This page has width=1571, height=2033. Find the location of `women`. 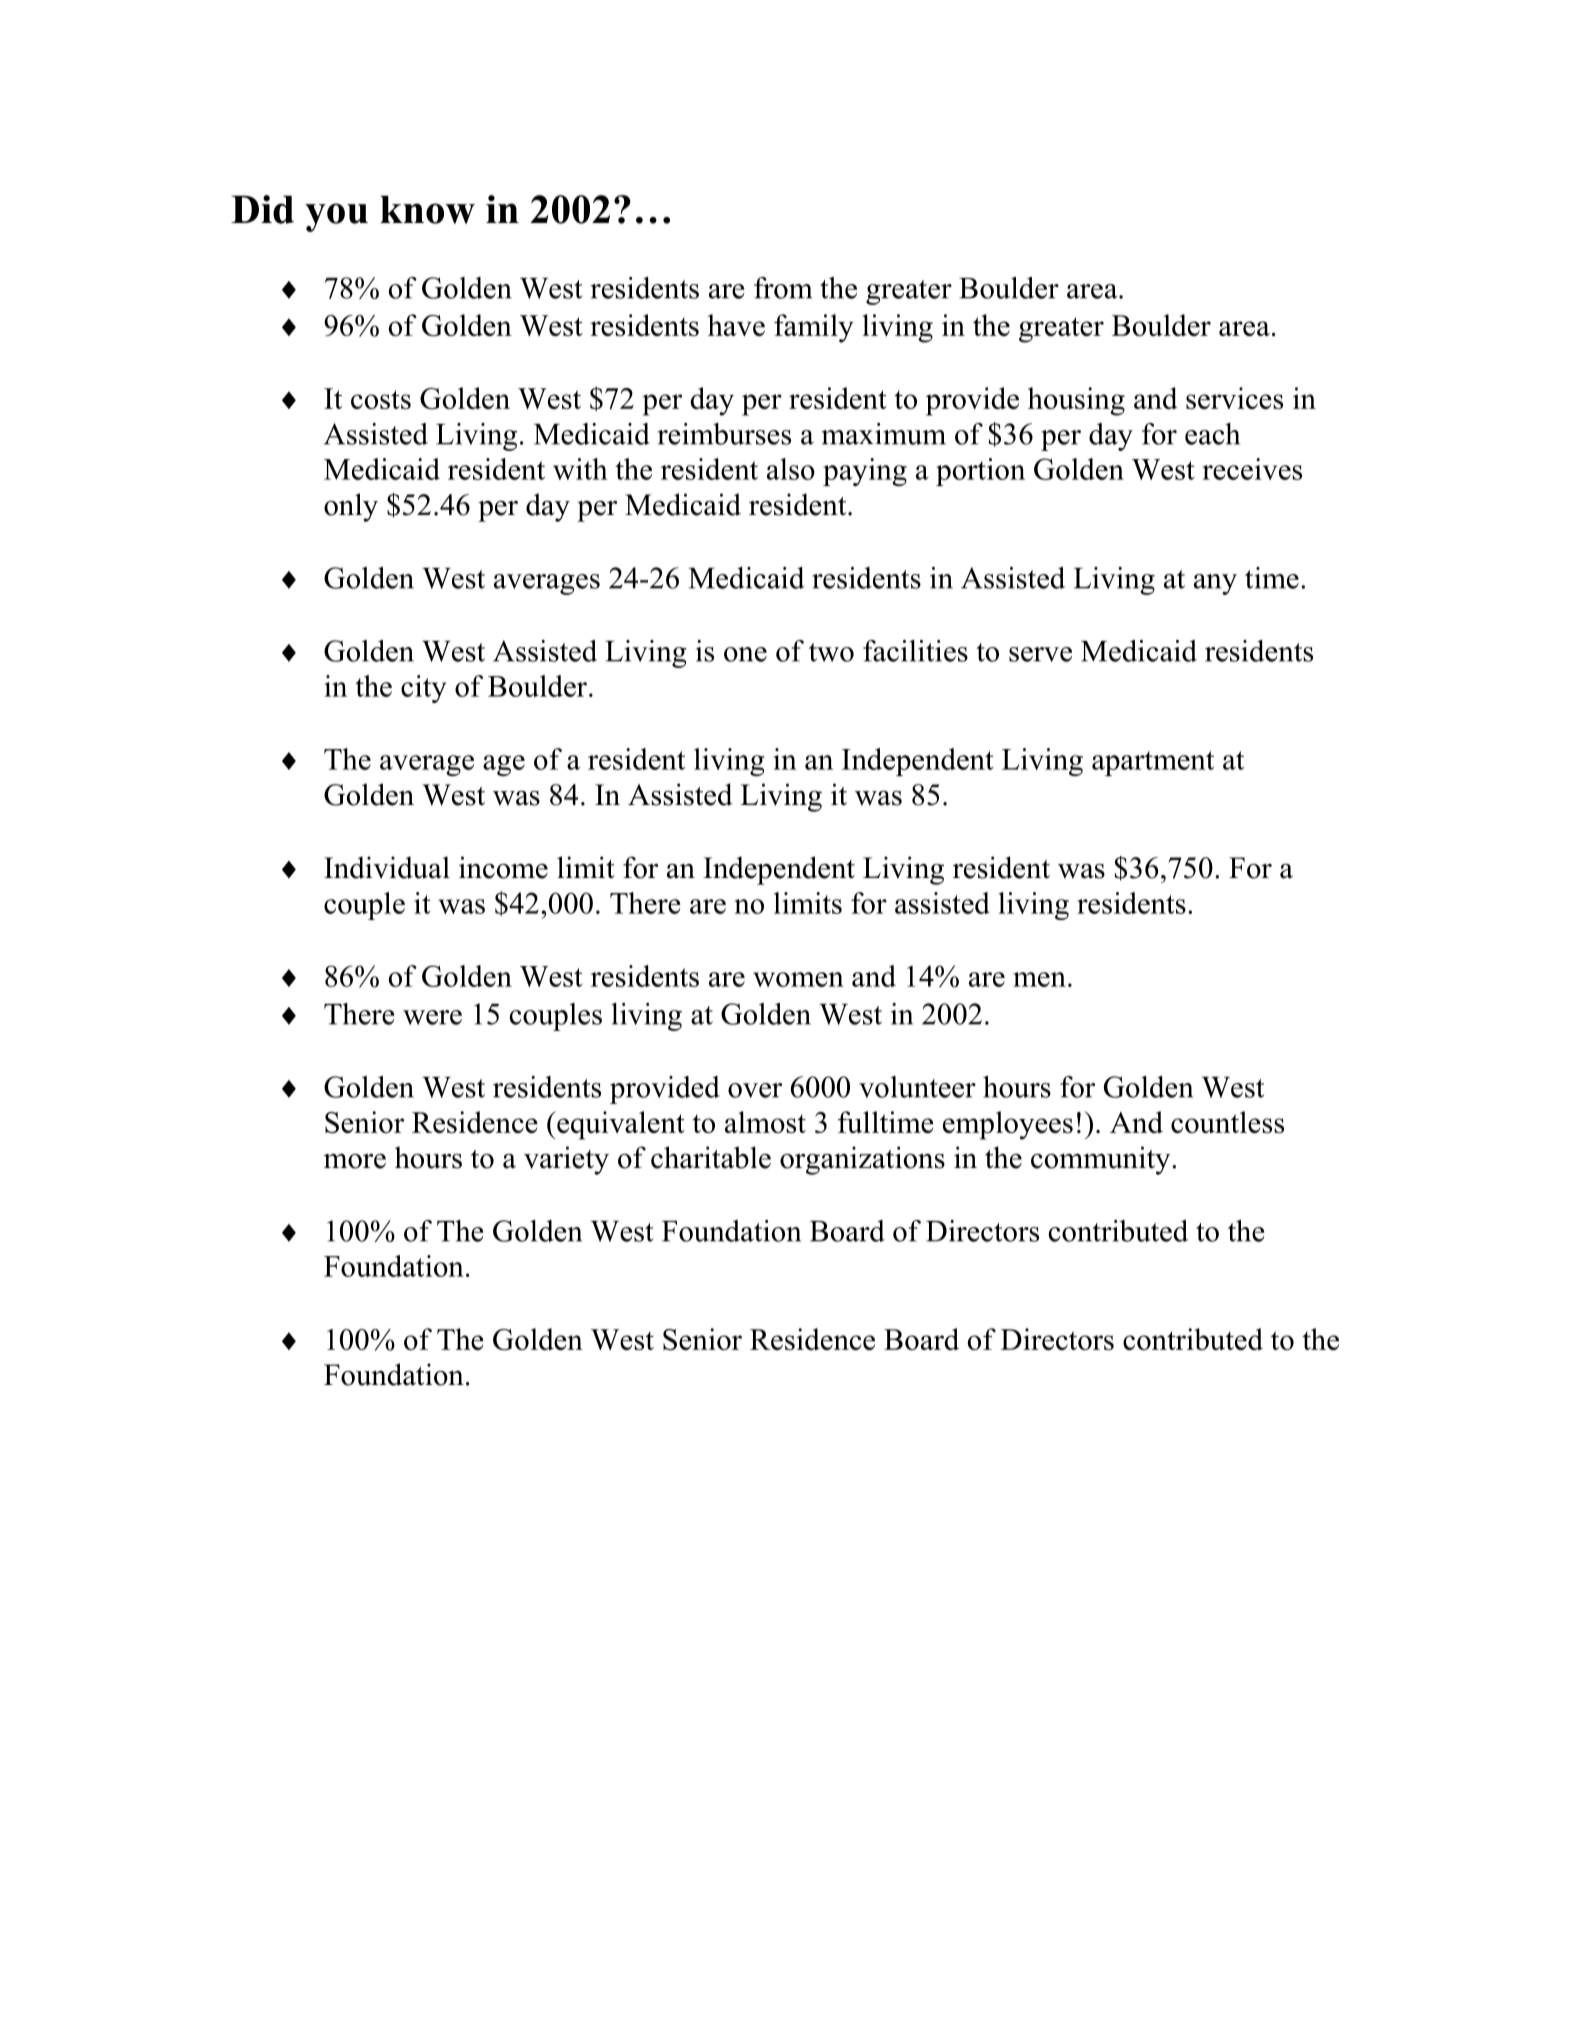

women is located at coordinates (798, 979).
